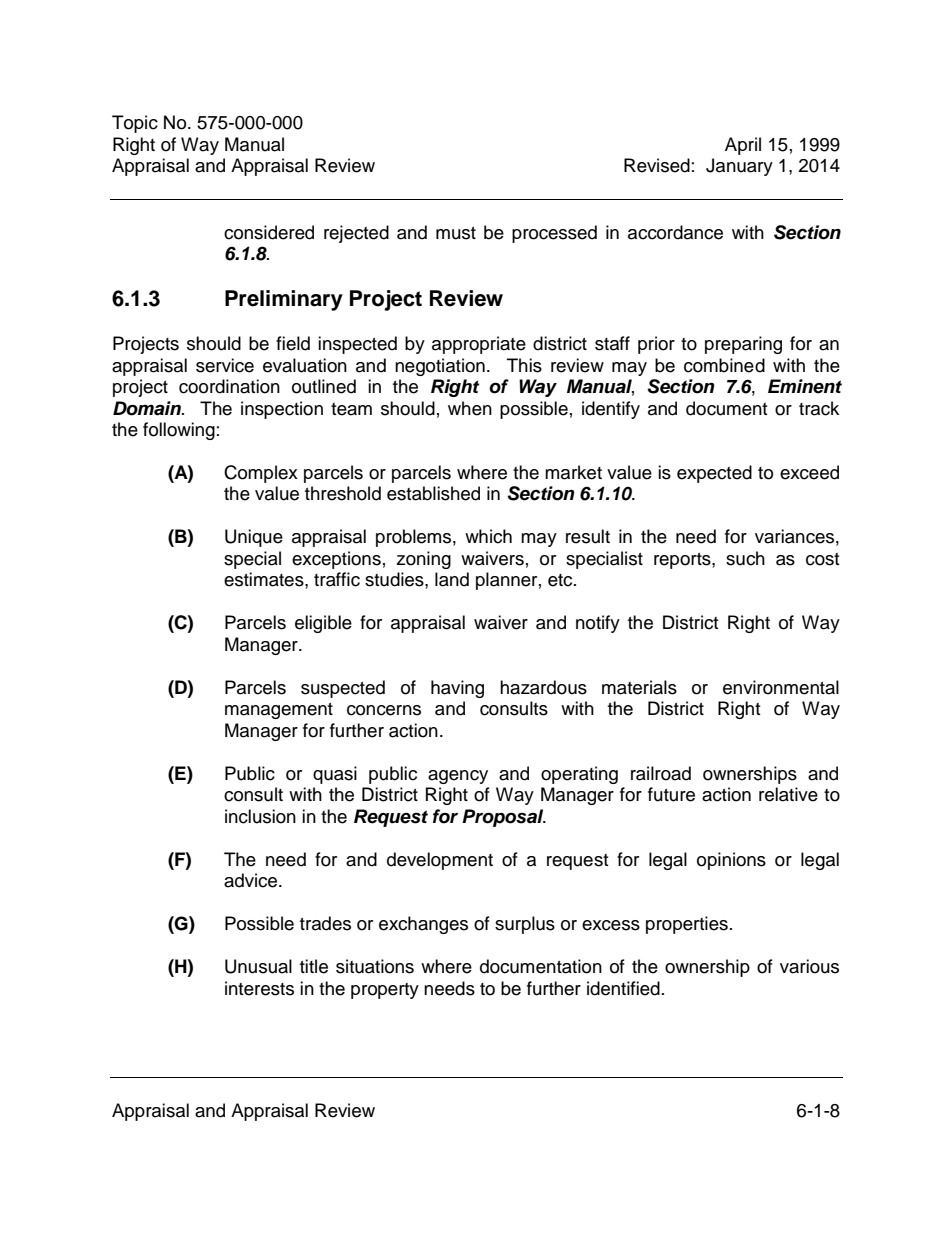 This screenshot has width=952, height=1233. What do you see at coordinates (819, 408) in the screenshot?
I see `track` at bounding box center [819, 408].
